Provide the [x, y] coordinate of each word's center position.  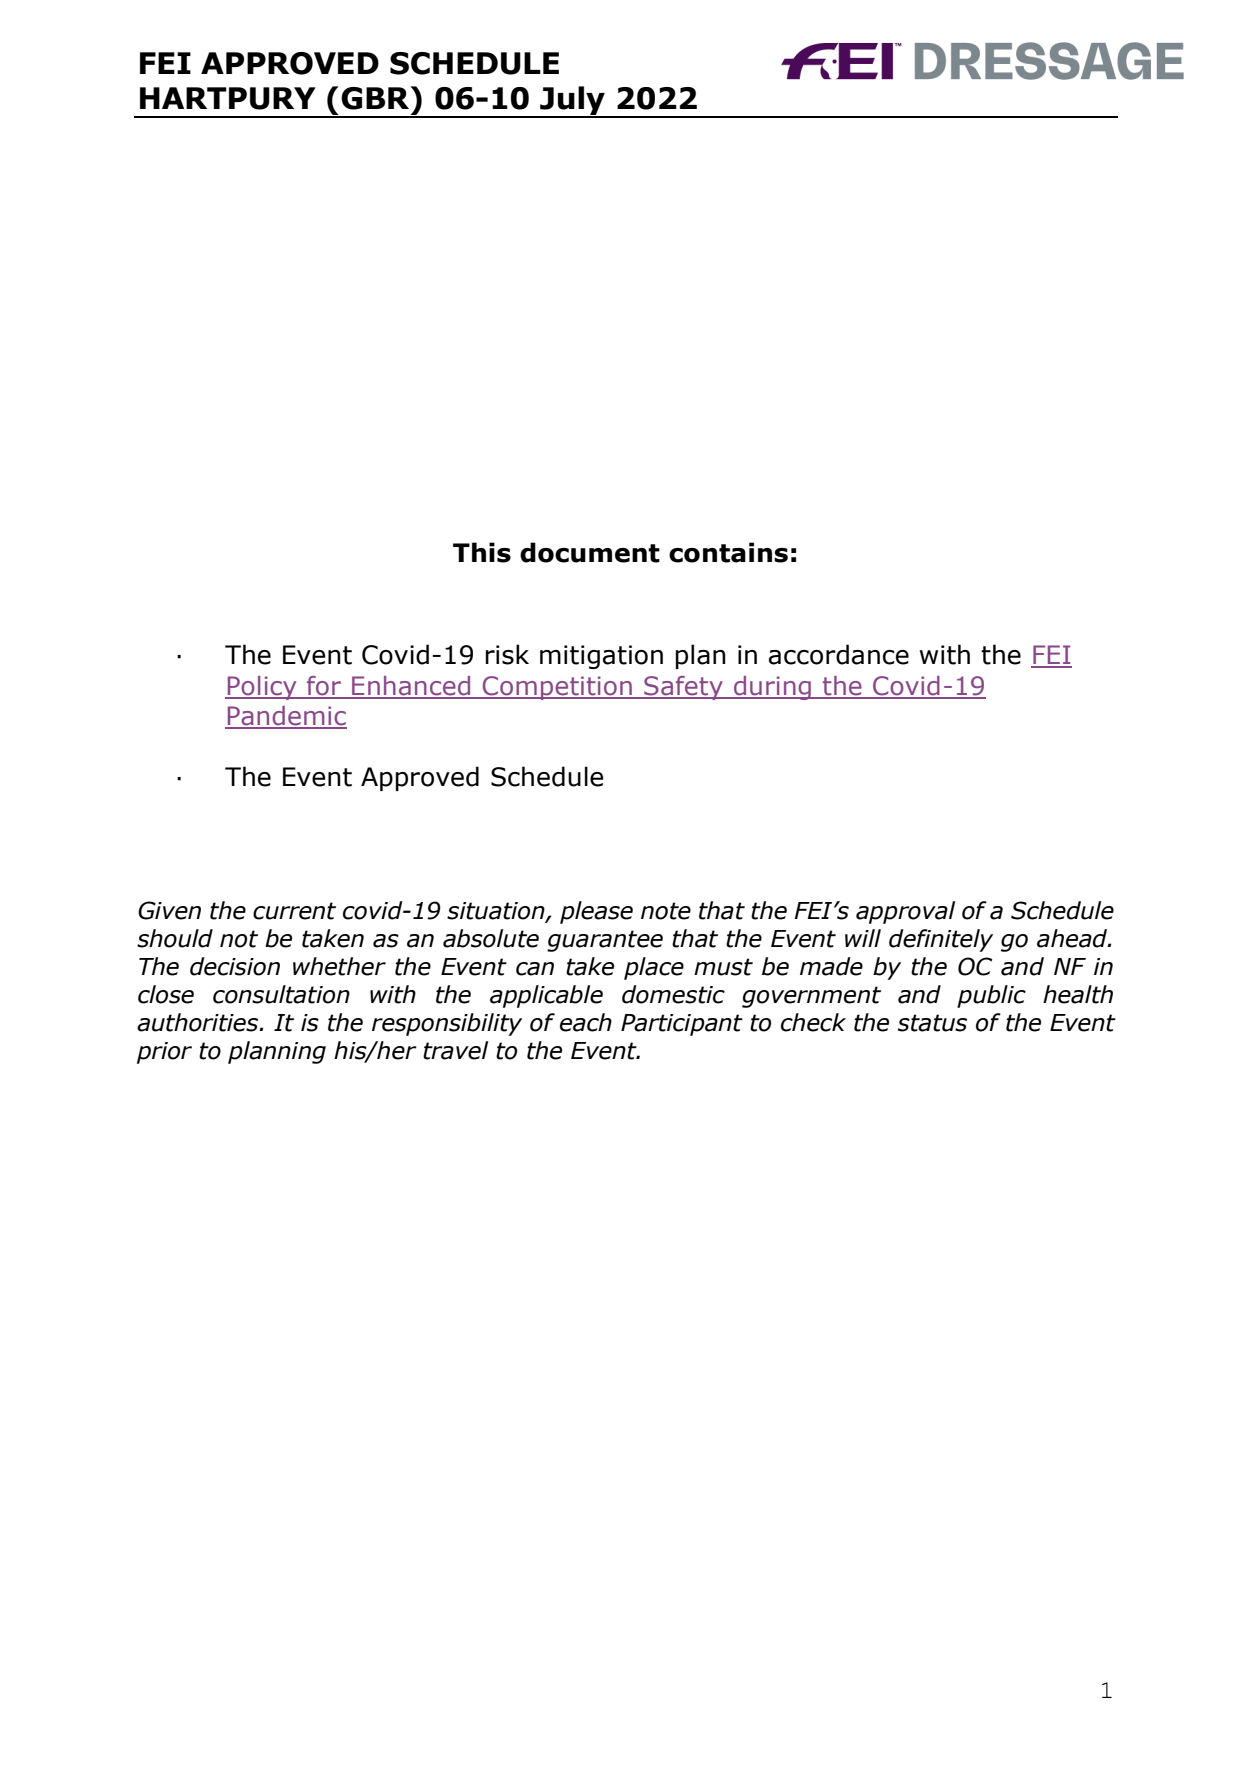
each [586, 1022]
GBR [376, 98]
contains [728, 552]
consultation [281, 994]
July [572, 102]
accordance [839, 654]
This [482, 552]
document [590, 552]
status [932, 1023]
